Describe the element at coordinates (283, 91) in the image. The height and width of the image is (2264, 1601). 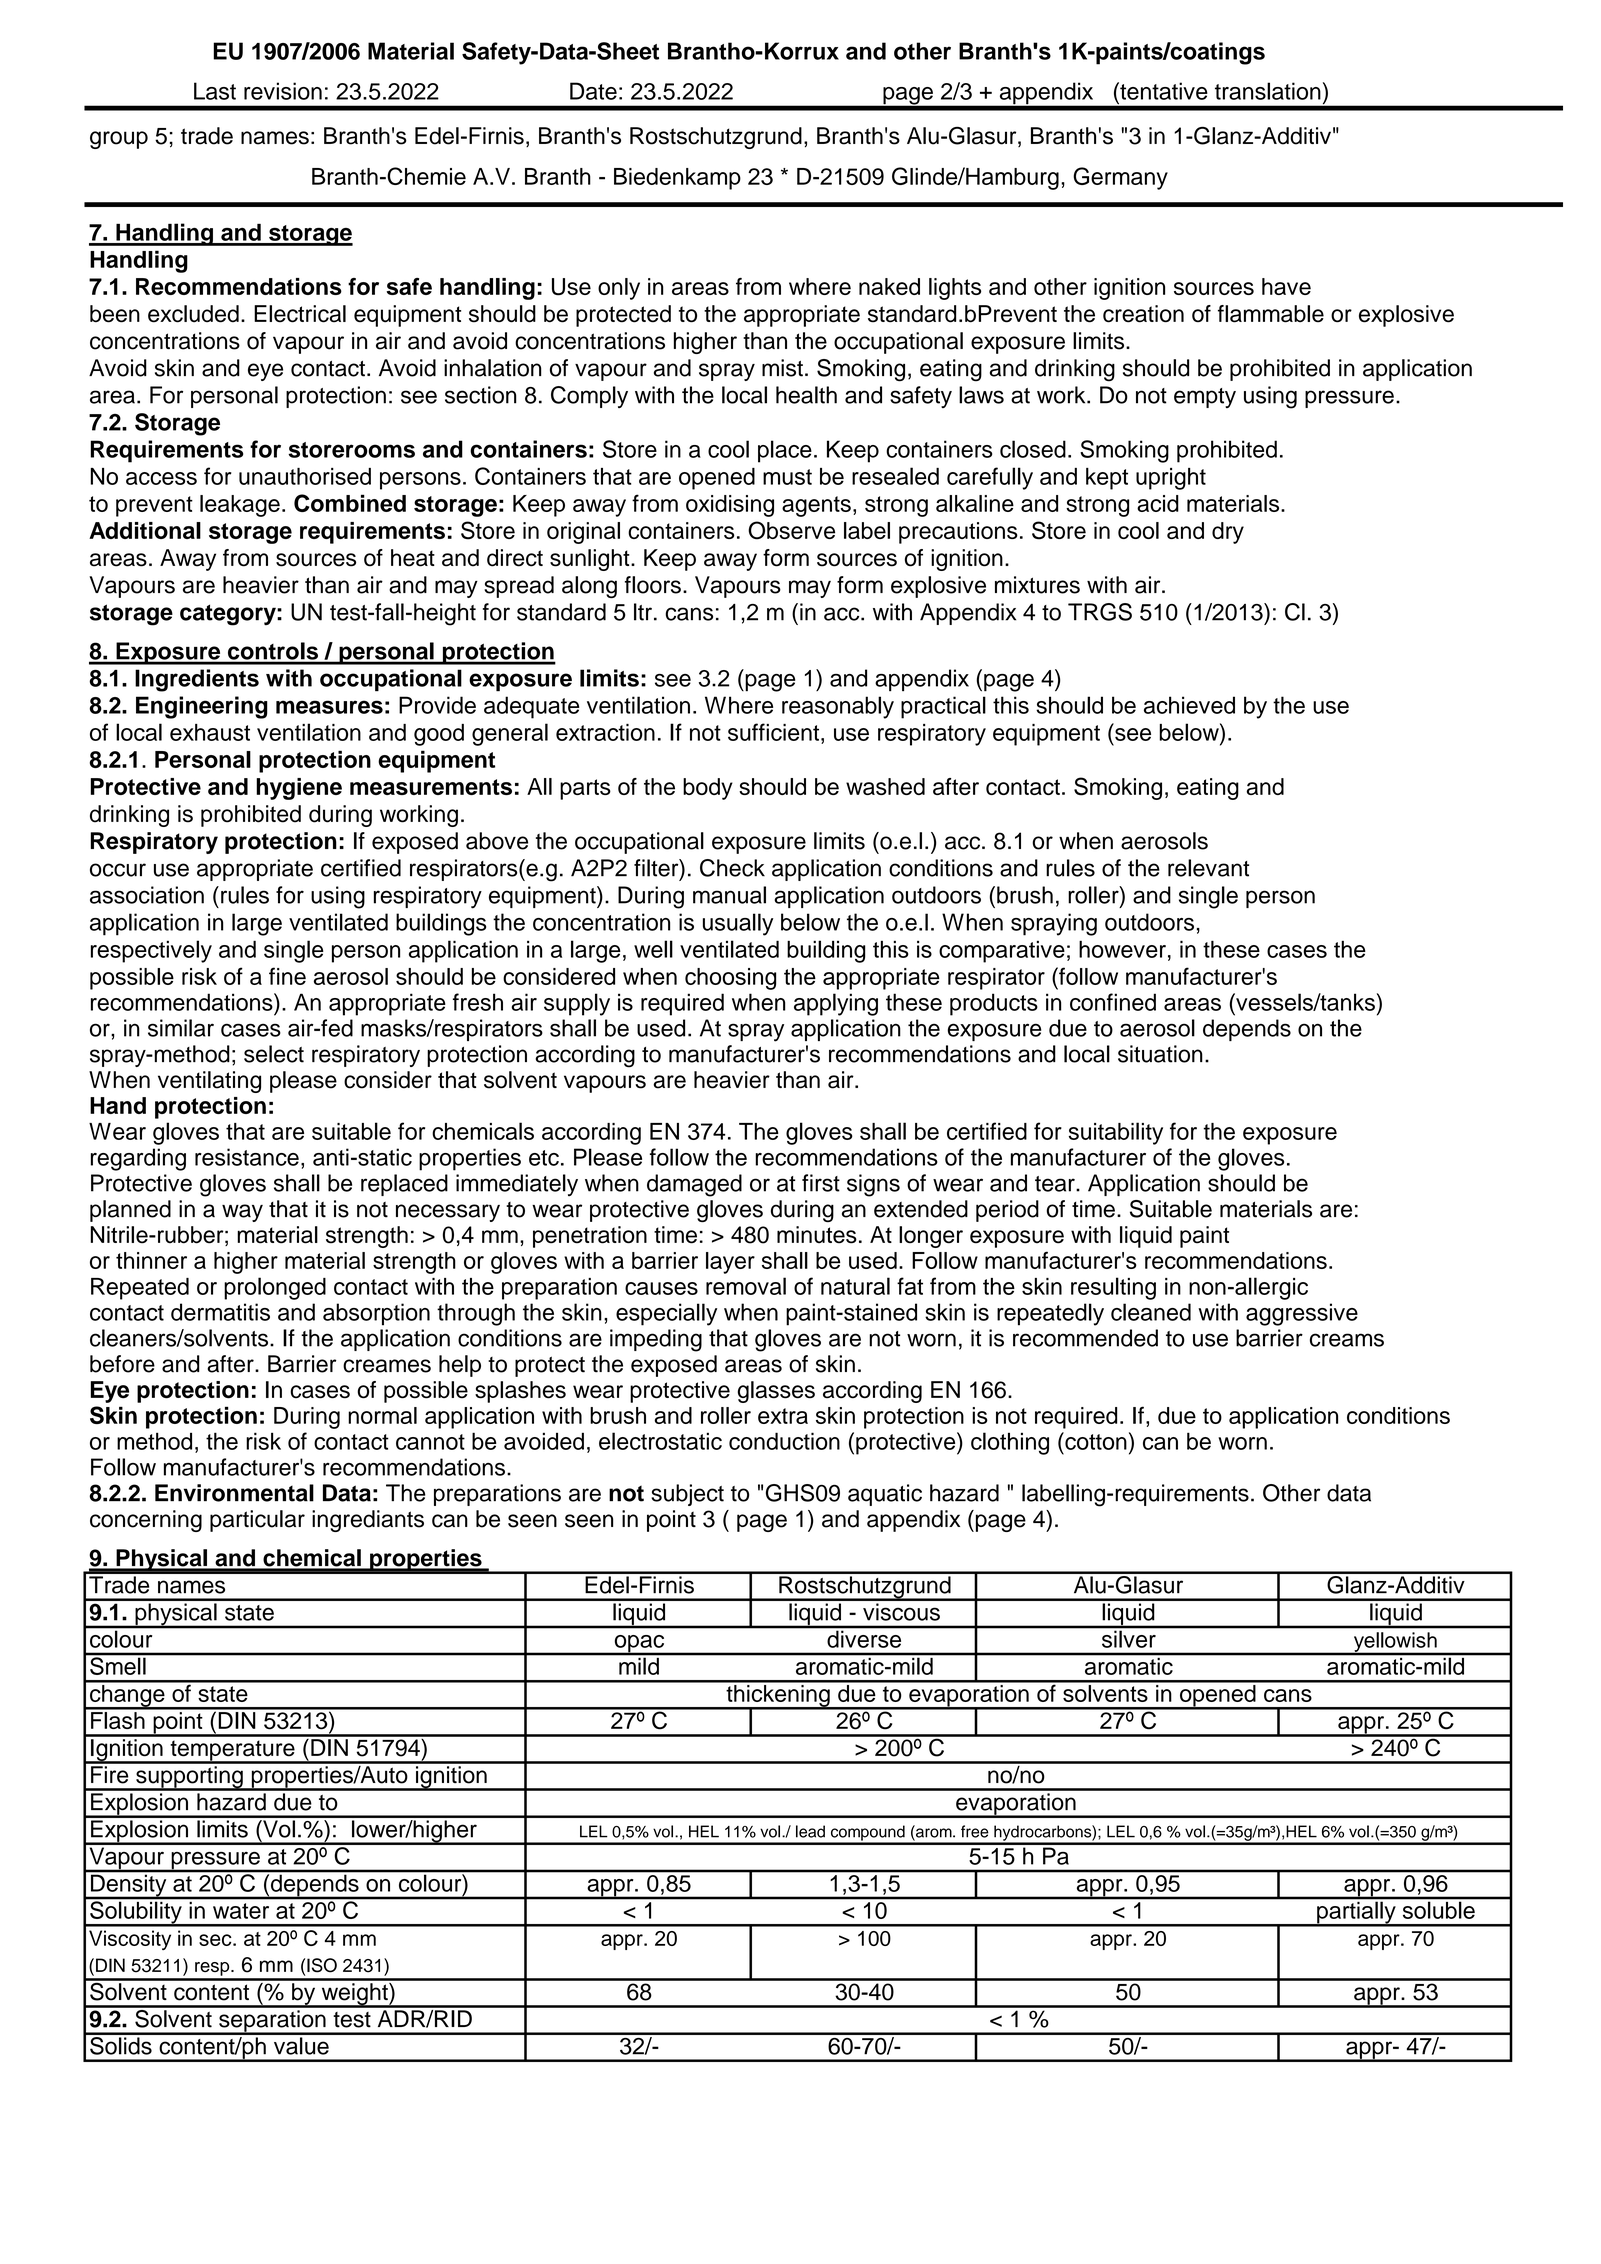
I see `revision` at that location.
